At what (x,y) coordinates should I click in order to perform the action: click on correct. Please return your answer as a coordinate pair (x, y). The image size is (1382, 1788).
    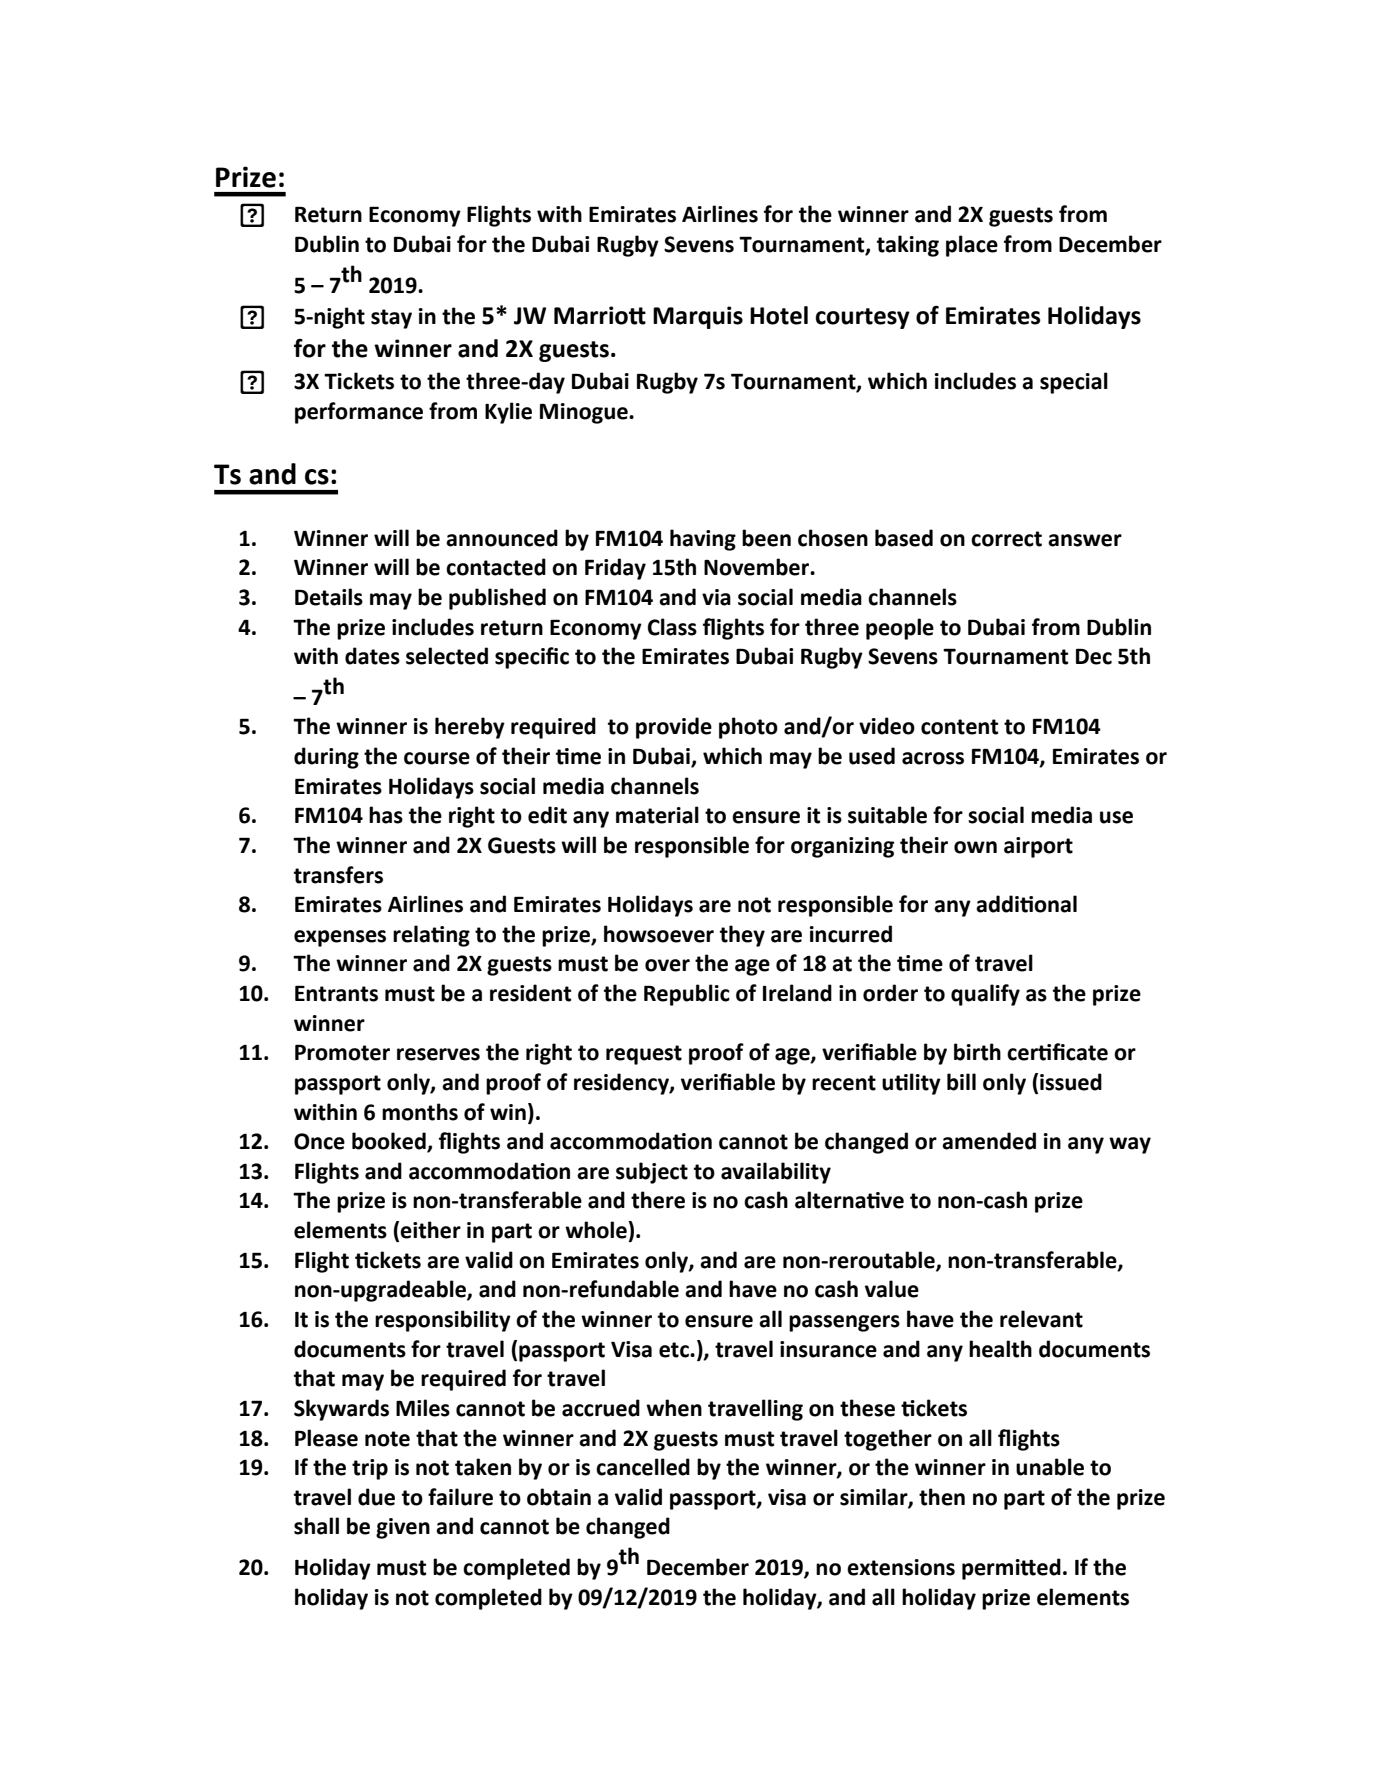
    Looking at the image, I should click on (1006, 539).
